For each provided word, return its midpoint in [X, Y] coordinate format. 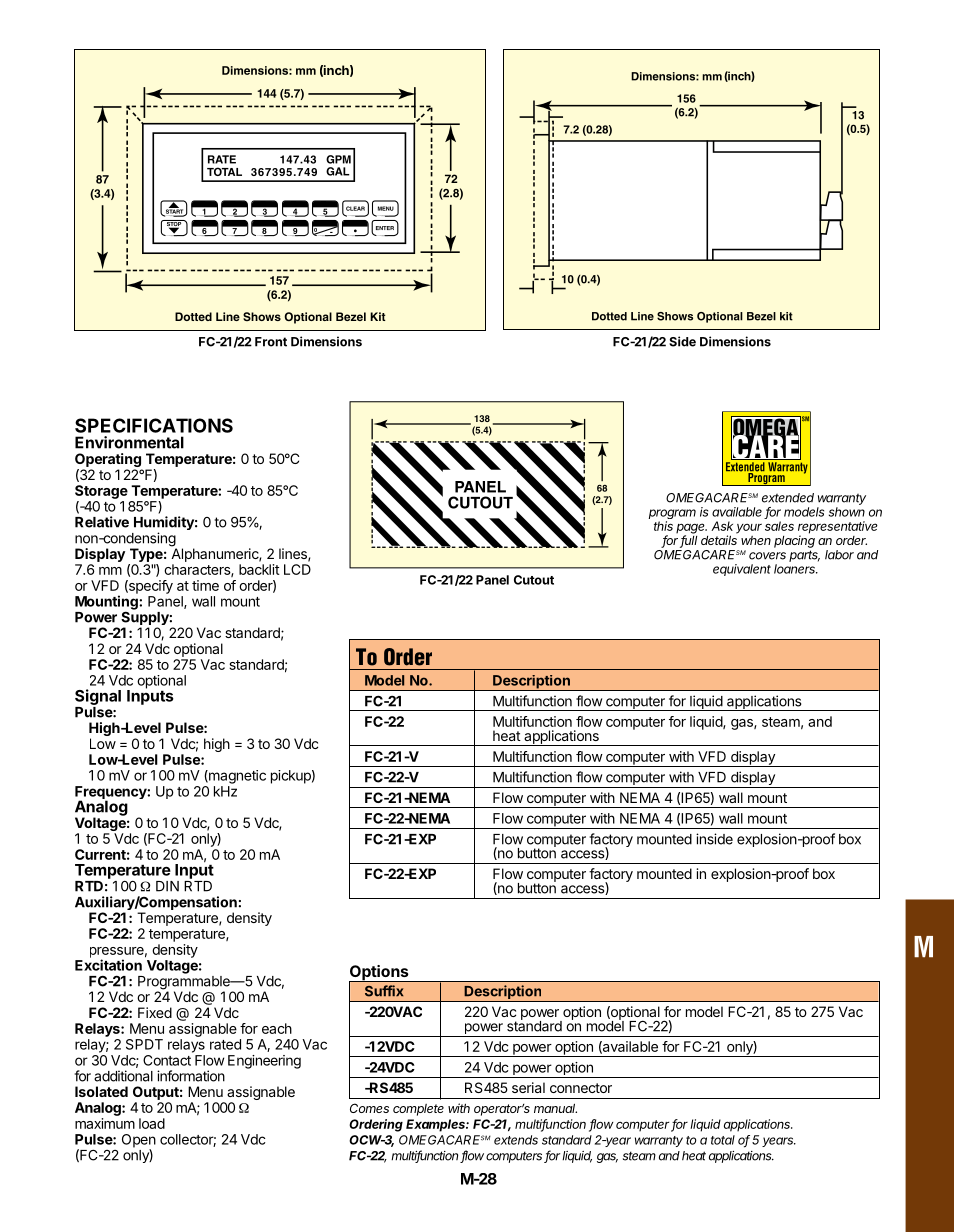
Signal [98, 697]
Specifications [154, 425]
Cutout [534, 580]
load [152, 1123]
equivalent [742, 570]
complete [418, 1110]
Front [271, 342]
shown [847, 512]
